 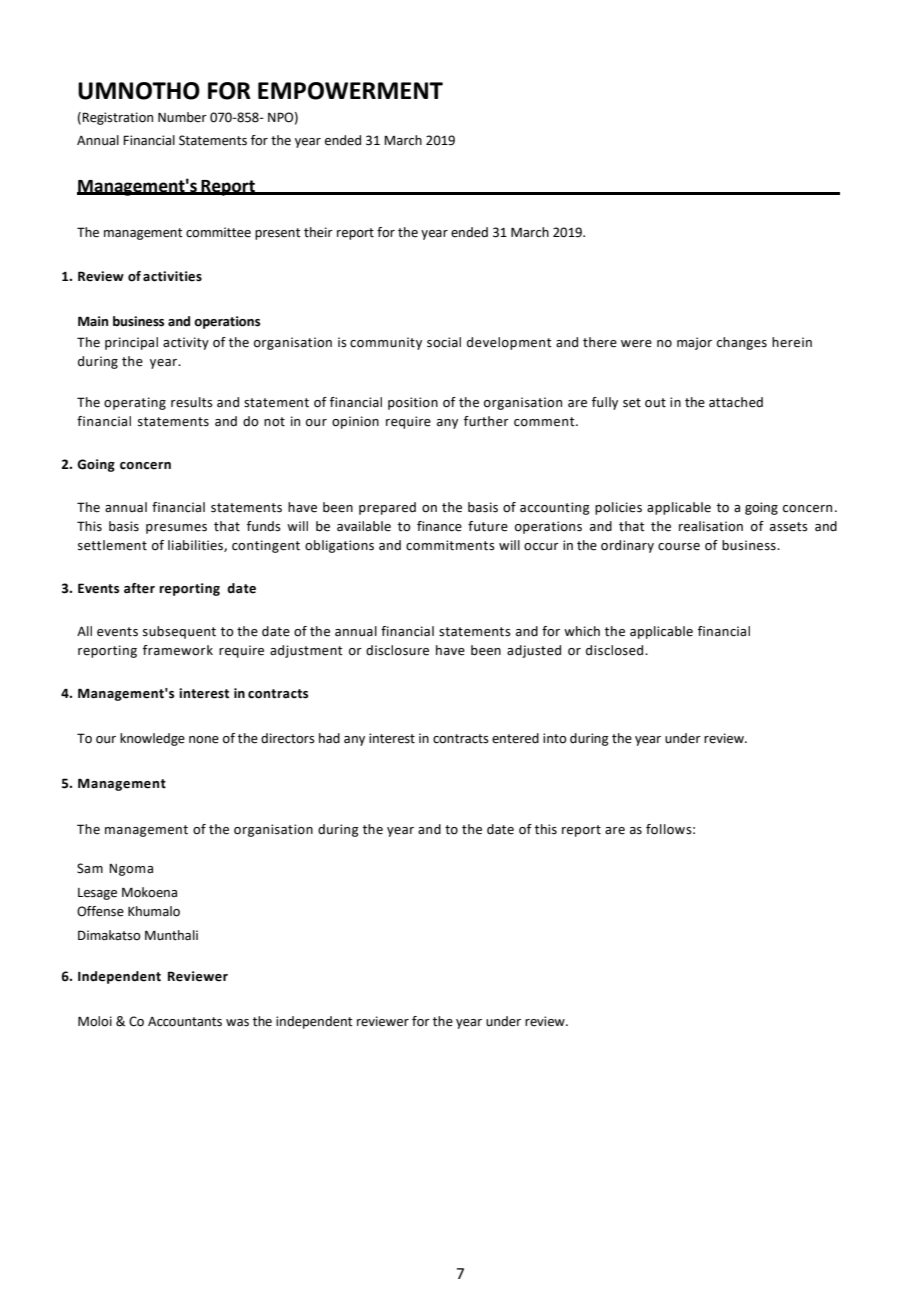 I want to click on Number, so click(x=182, y=117).
